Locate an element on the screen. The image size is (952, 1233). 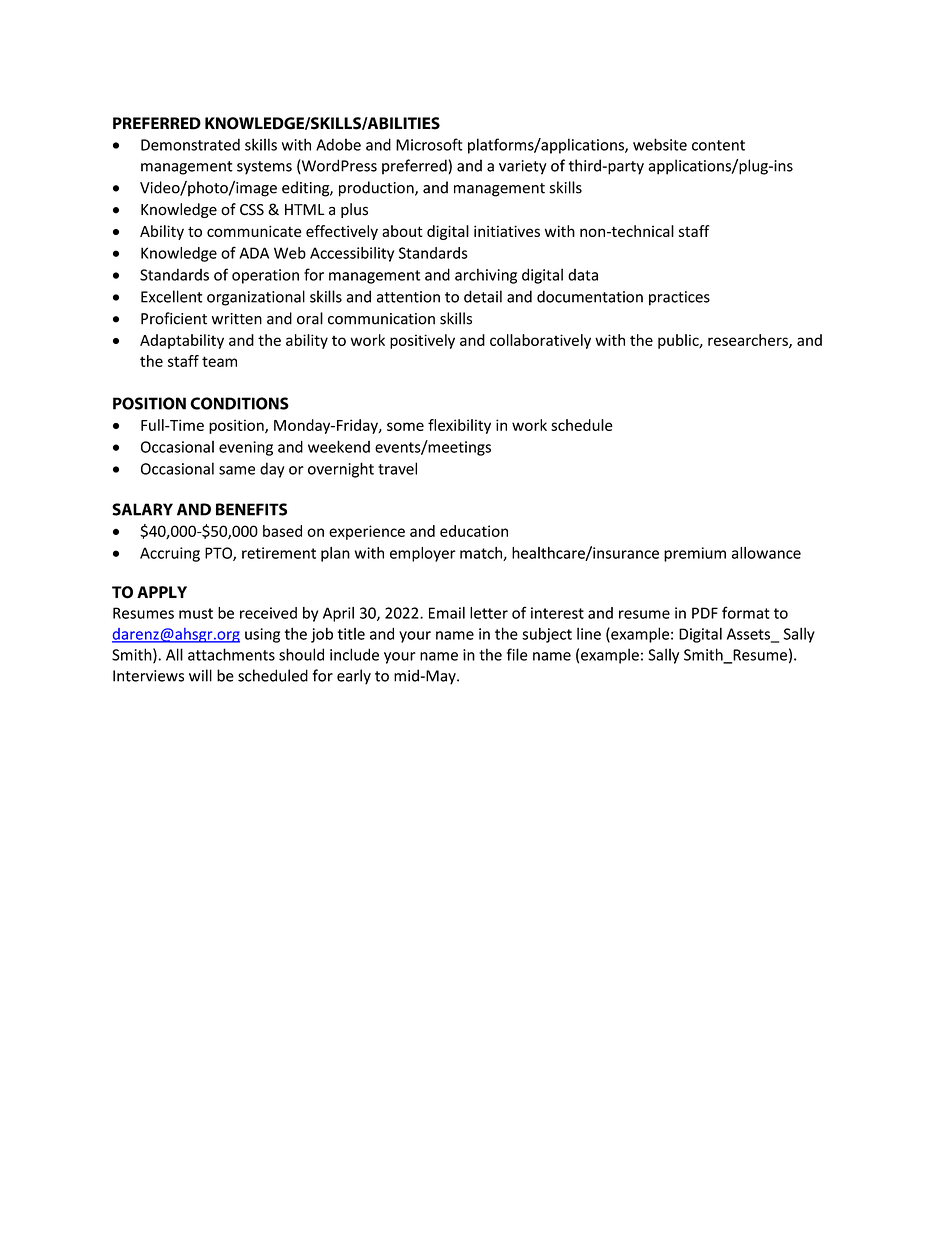
attachments is located at coordinates (231, 654).
